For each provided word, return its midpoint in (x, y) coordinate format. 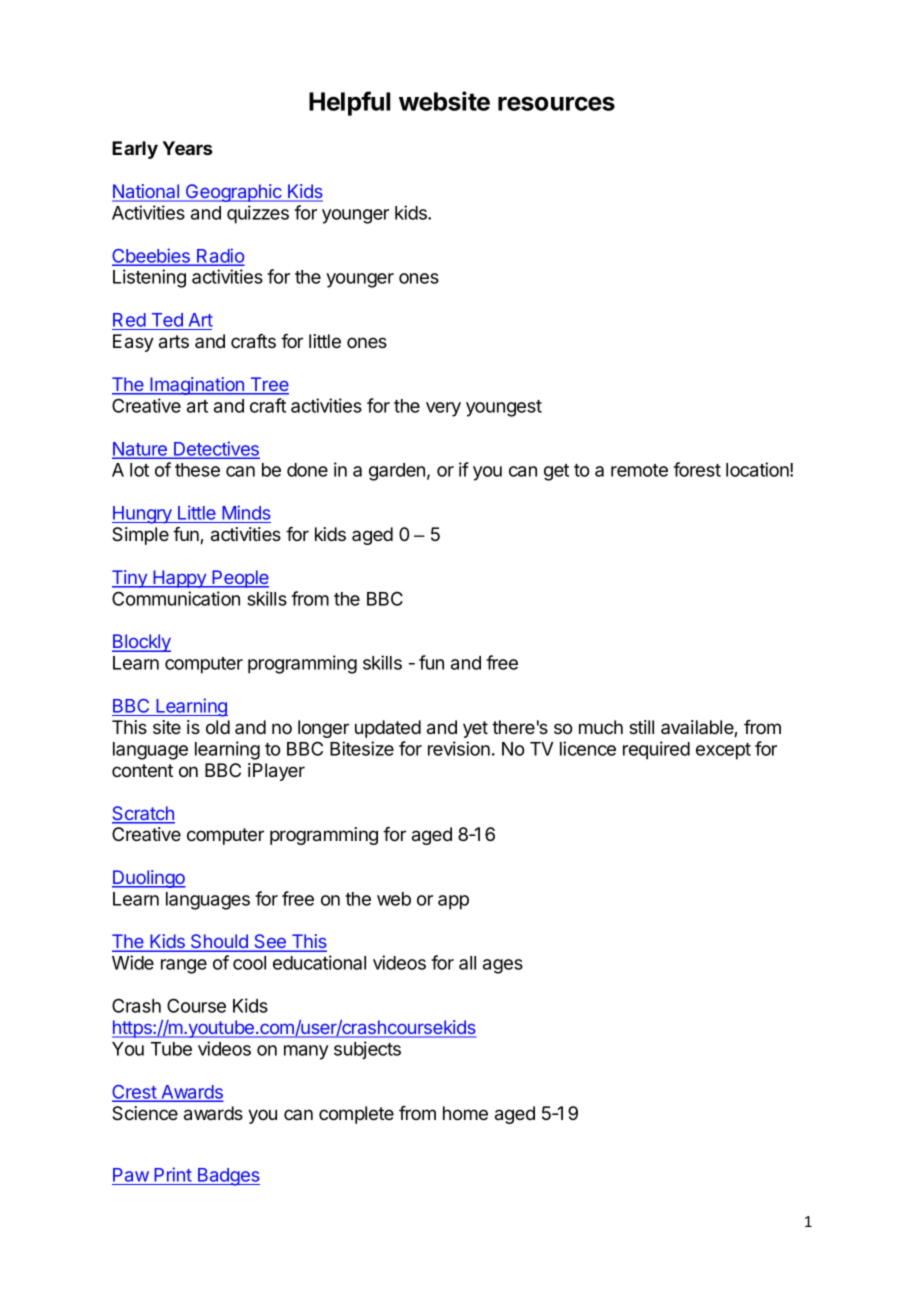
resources (556, 103)
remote (639, 470)
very (443, 409)
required (656, 750)
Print (173, 1174)
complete (356, 1115)
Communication (176, 598)
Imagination (197, 386)
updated (388, 729)
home (465, 1113)
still (641, 727)
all (467, 963)
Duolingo (149, 879)
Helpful (349, 103)
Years (187, 148)
